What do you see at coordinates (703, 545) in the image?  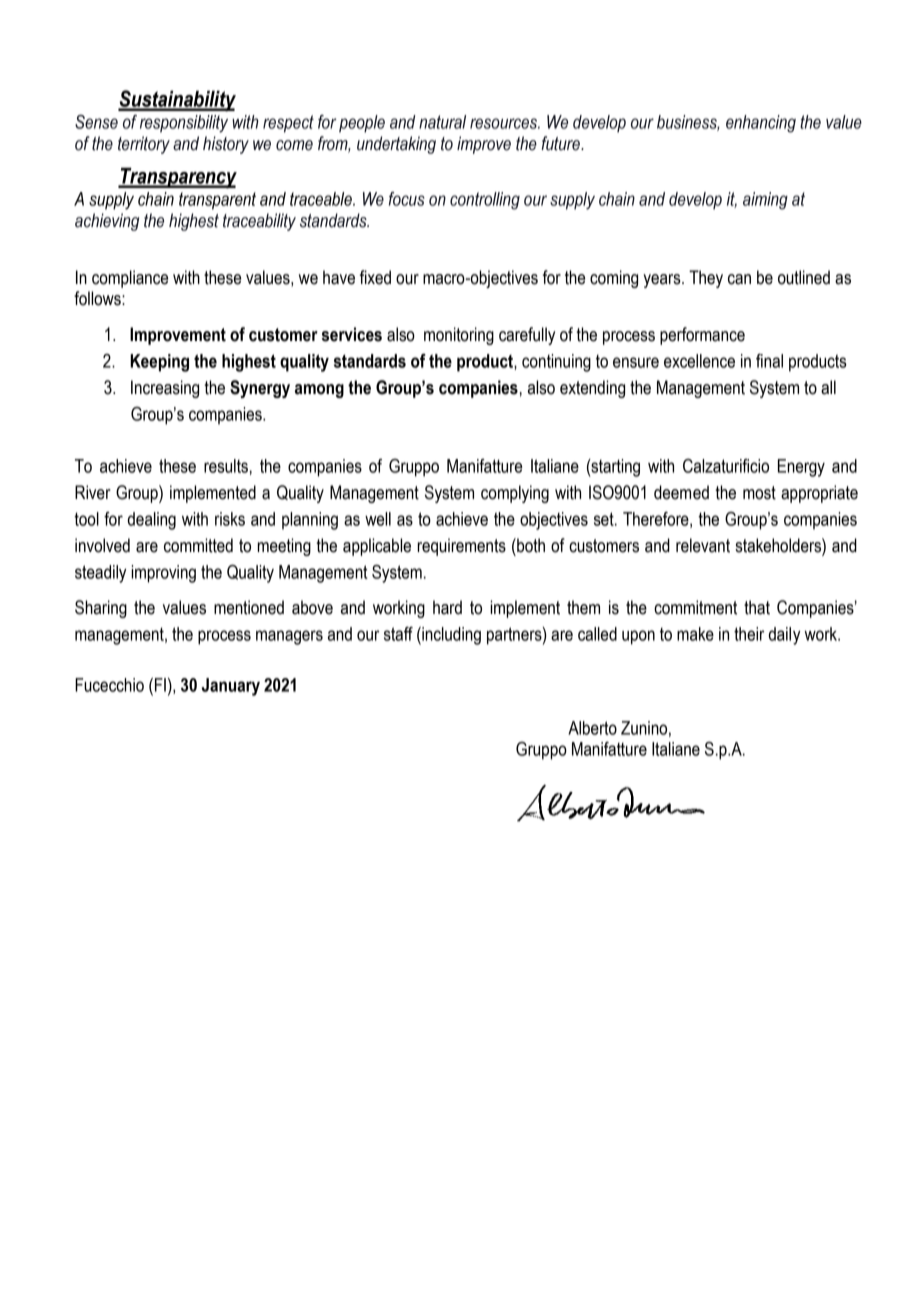 I see `relevant` at bounding box center [703, 545].
